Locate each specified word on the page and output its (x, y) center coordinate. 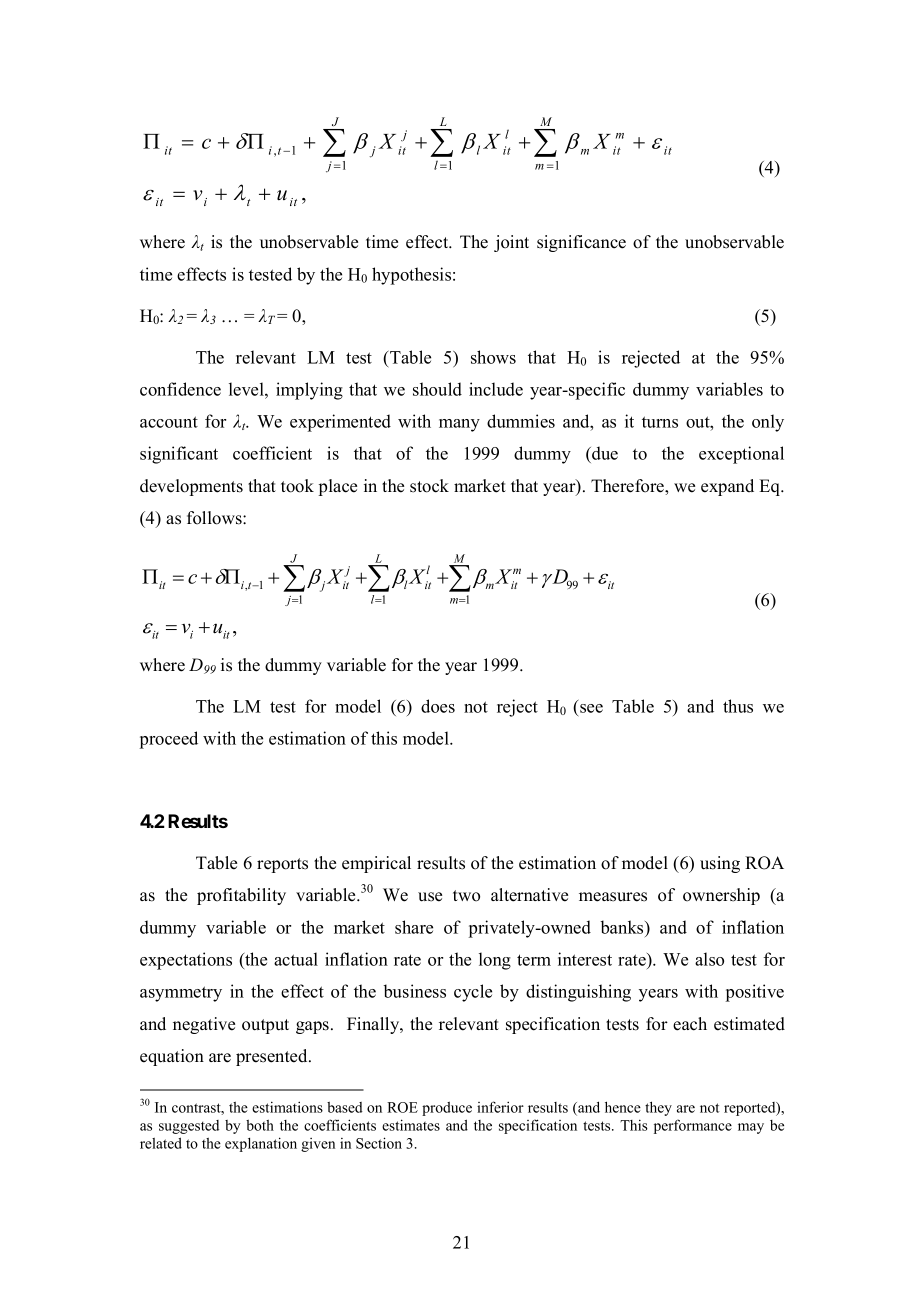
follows (215, 518)
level (247, 389)
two (466, 896)
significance (581, 243)
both (260, 1125)
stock (429, 486)
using (720, 864)
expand (727, 487)
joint (511, 243)
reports (282, 865)
